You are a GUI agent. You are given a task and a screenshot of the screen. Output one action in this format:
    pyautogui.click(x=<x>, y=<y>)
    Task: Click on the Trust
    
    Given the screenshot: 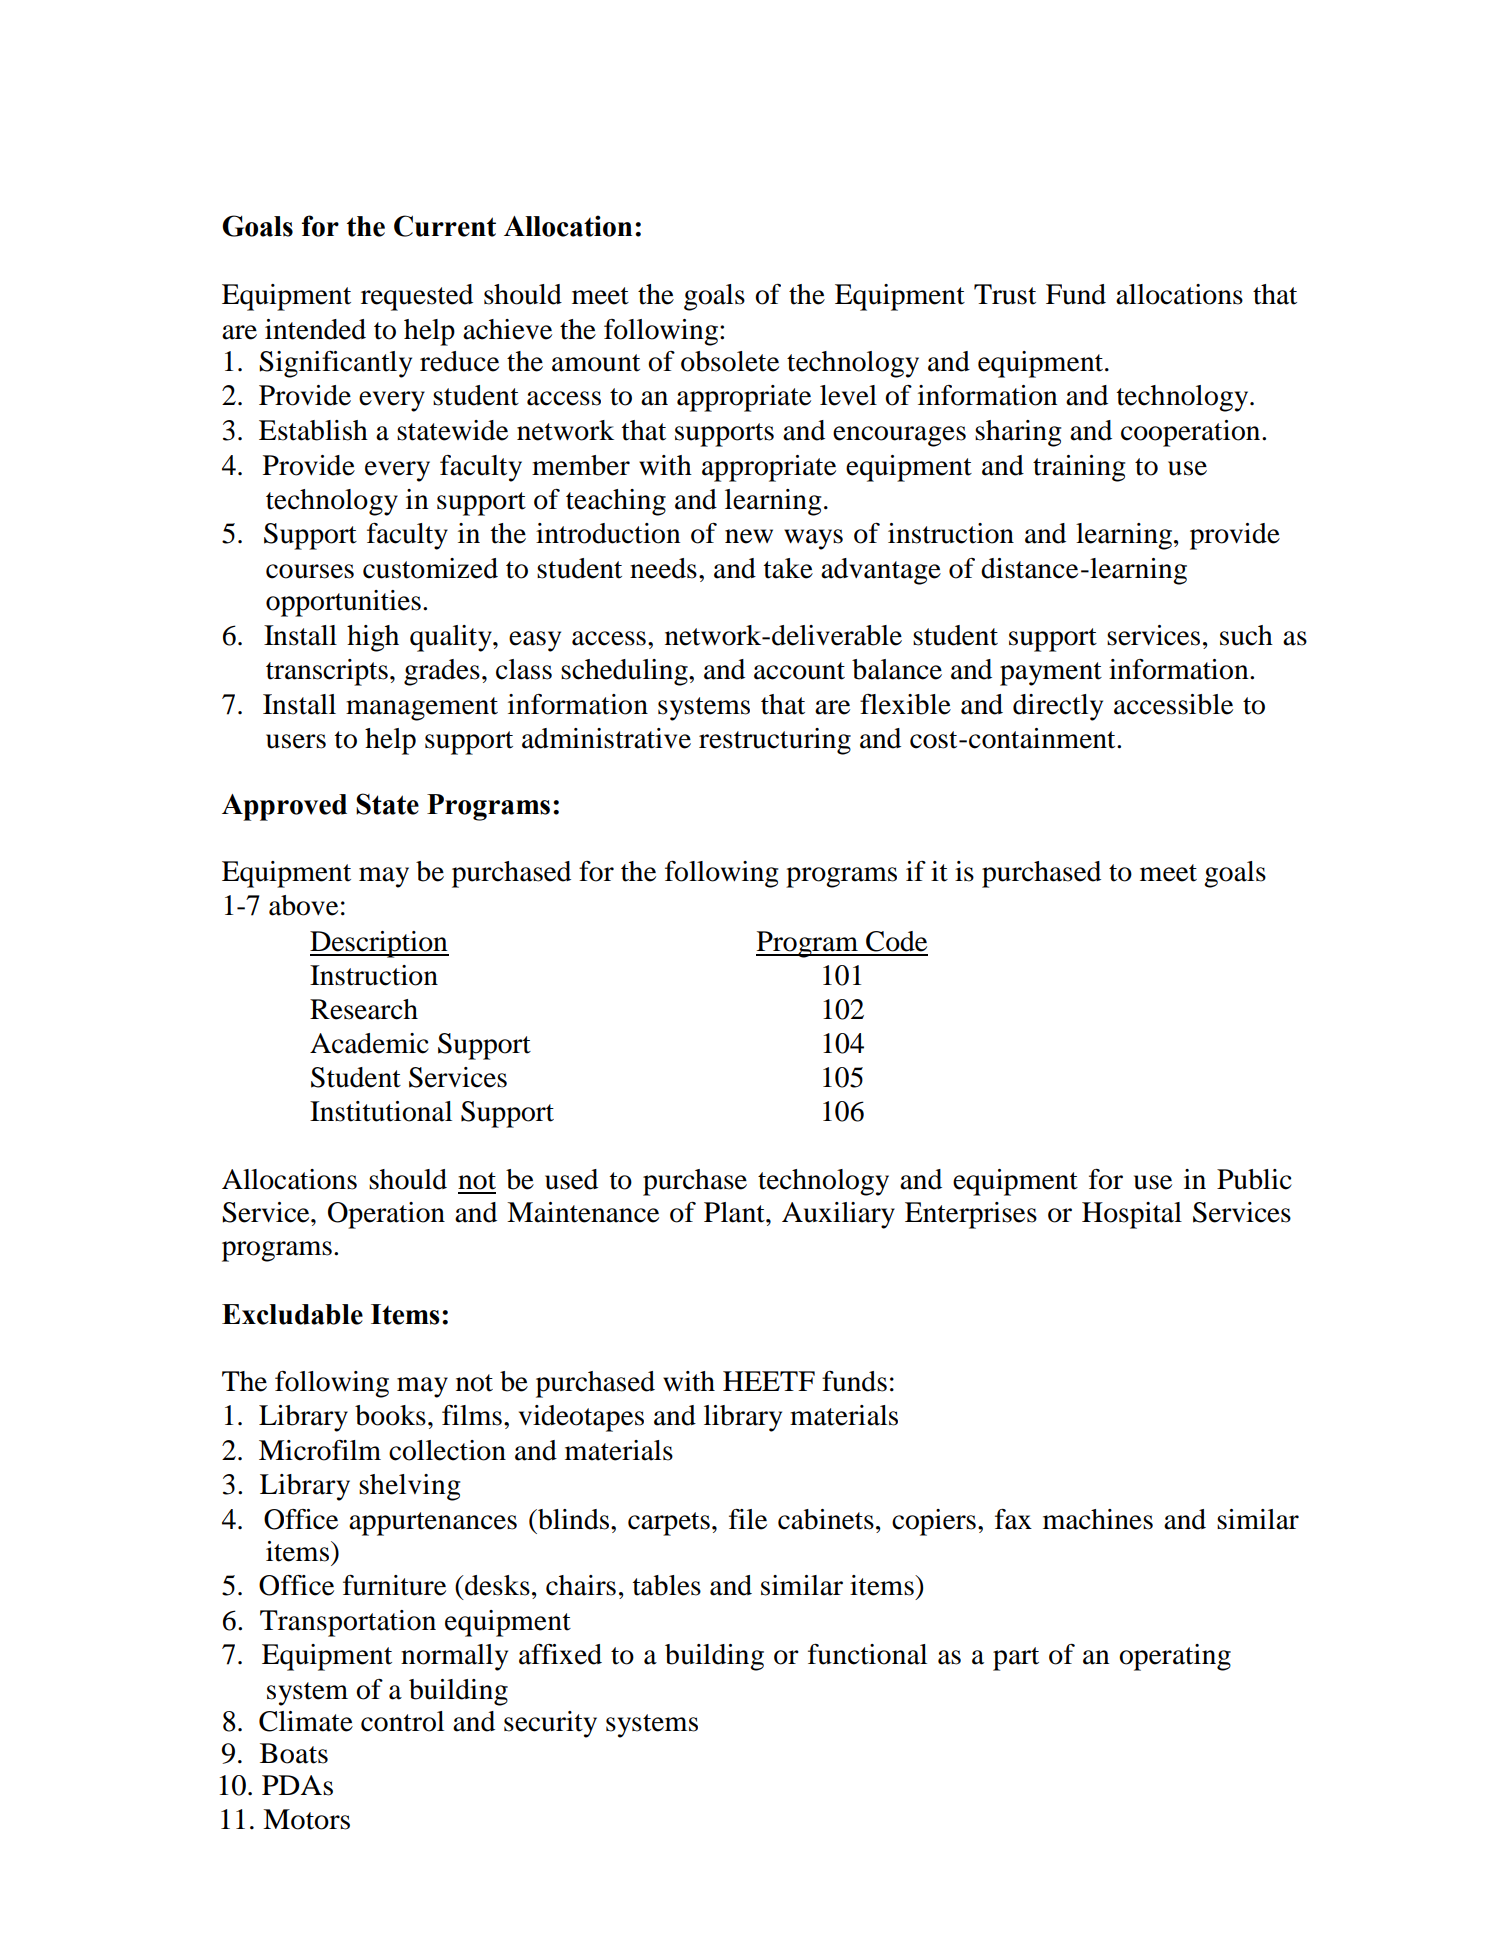 What is the action you would take?
    pyautogui.click(x=1005, y=294)
